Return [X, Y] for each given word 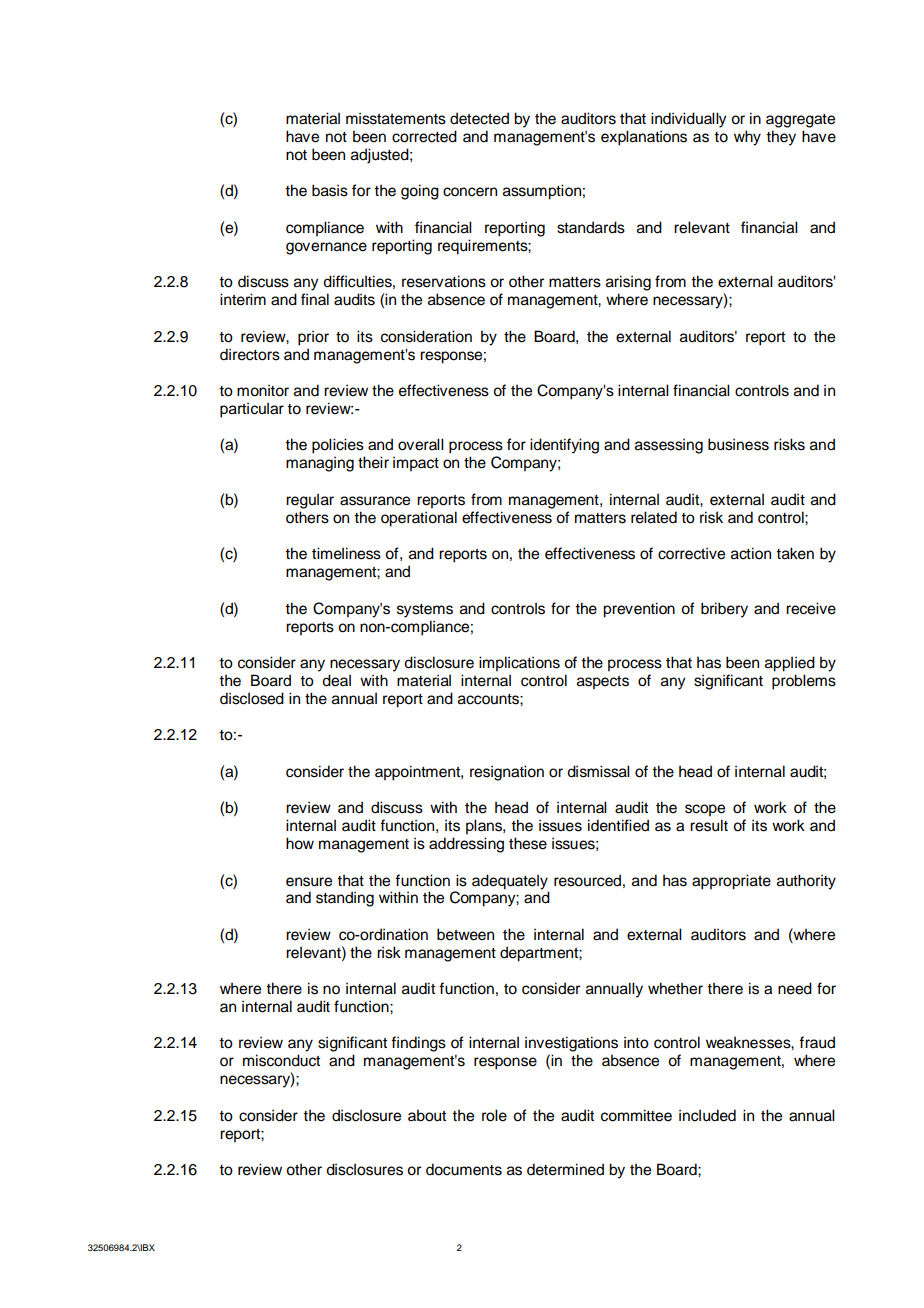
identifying [564, 446]
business [738, 444]
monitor [263, 390]
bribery [724, 610]
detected [479, 118]
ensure [309, 882]
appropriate [731, 882]
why [747, 138]
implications [519, 664]
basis [330, 190]
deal [336, 680]
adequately [510, 882]
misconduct [281, 1060]
